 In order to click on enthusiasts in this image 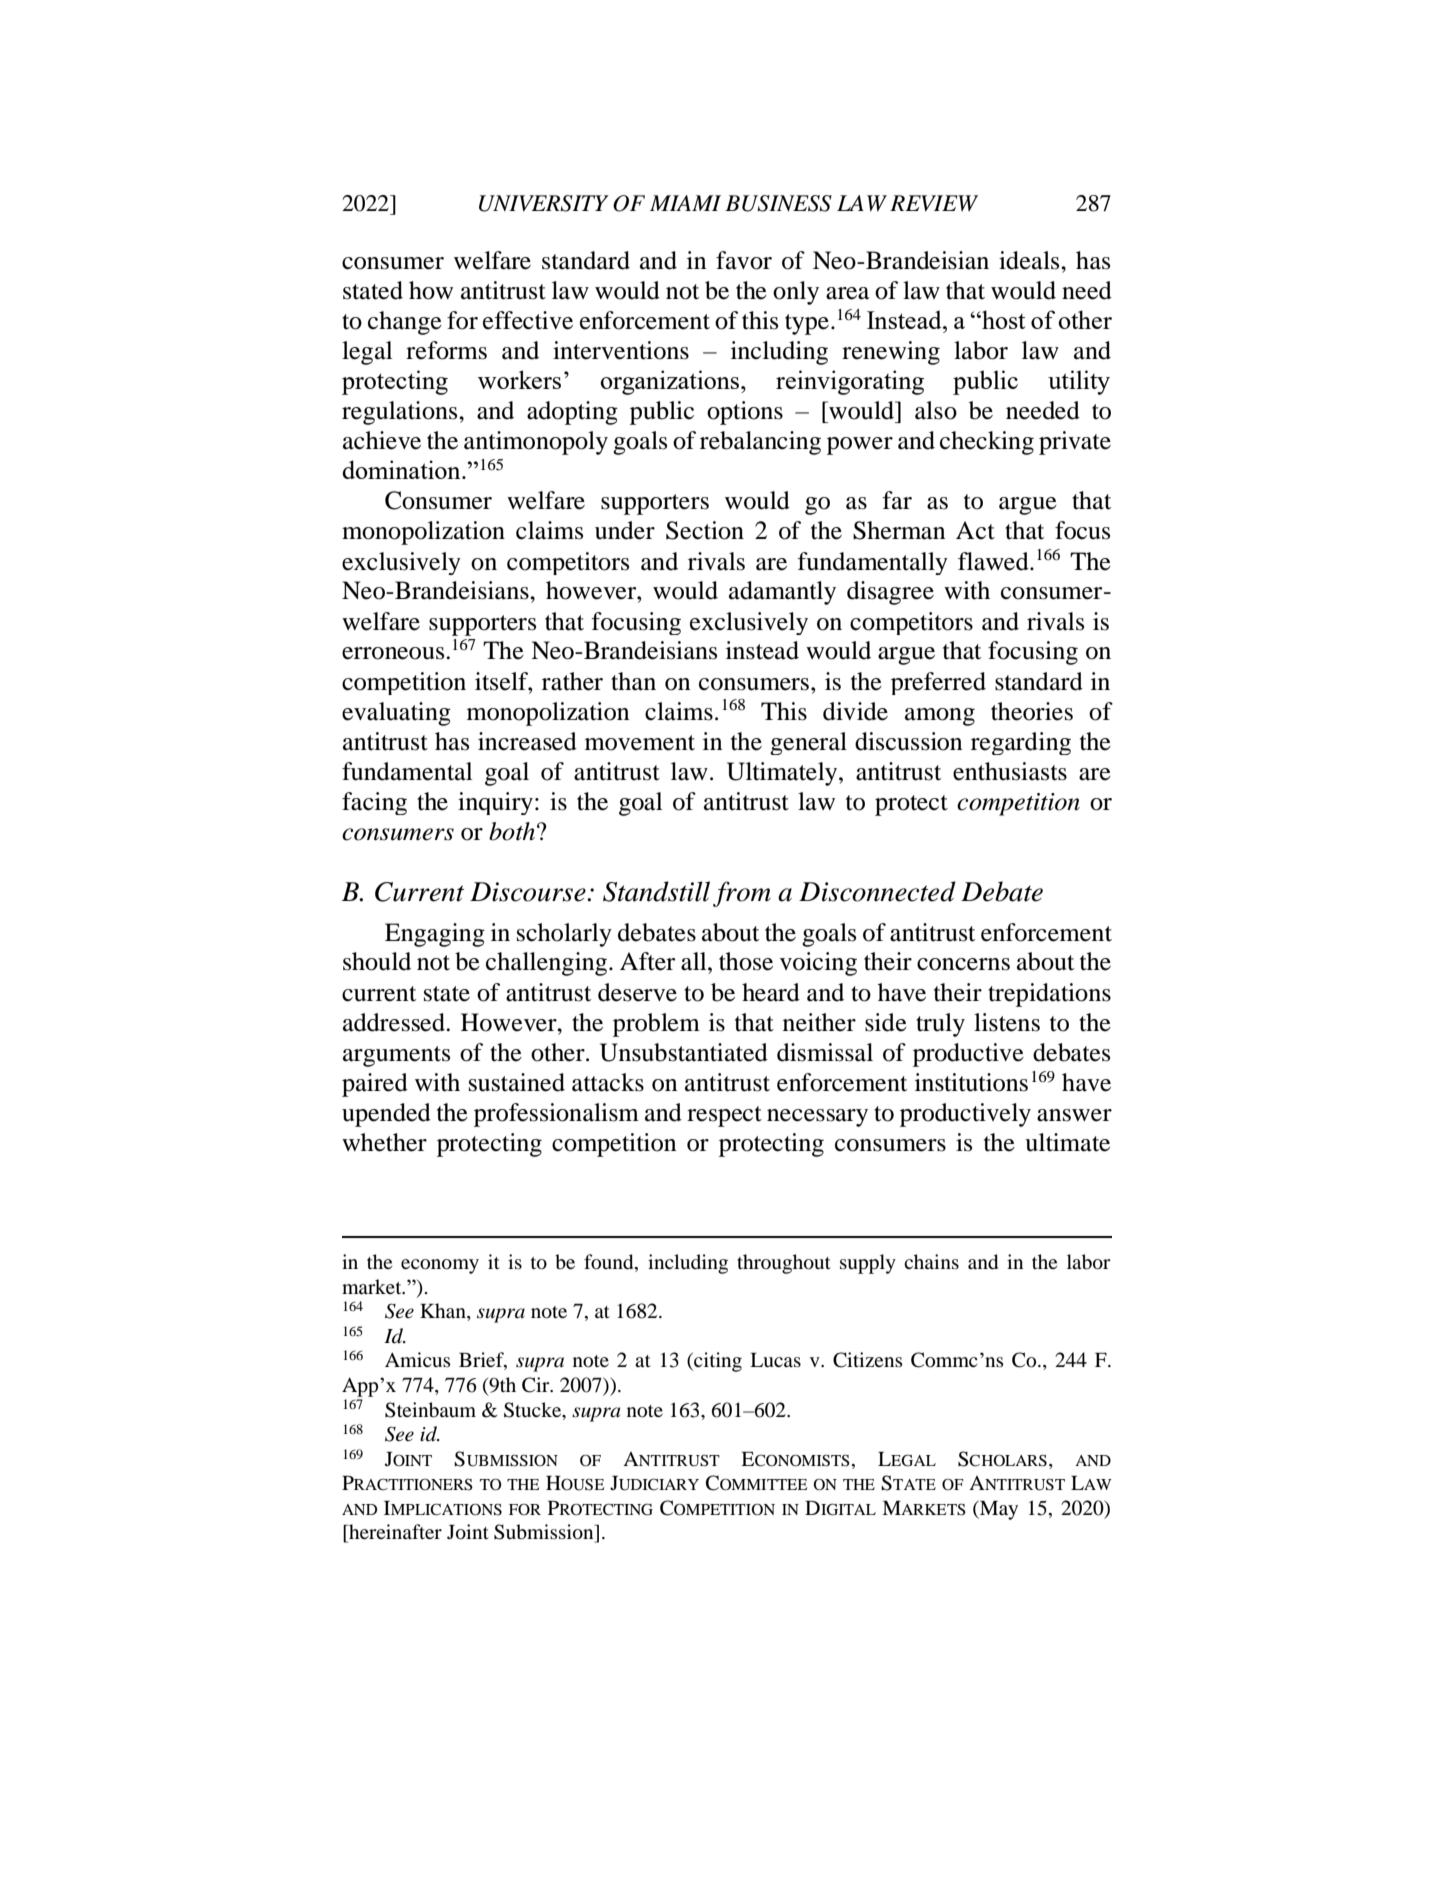, I will do `click(1010, 771)`.
